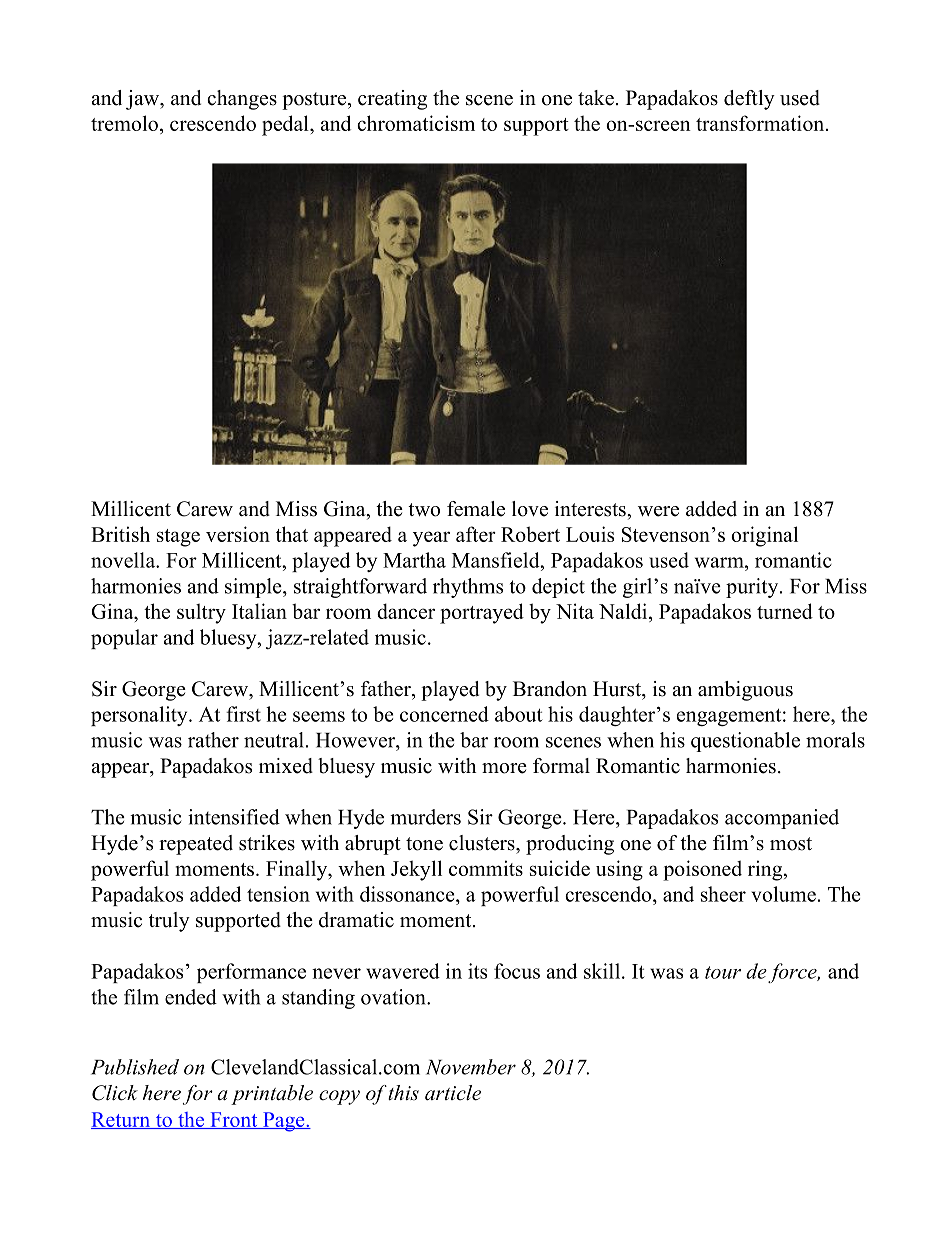 Image resolution: width=952 pixels, height=1233 pixels. I want to click on version, so click(238, 534).
